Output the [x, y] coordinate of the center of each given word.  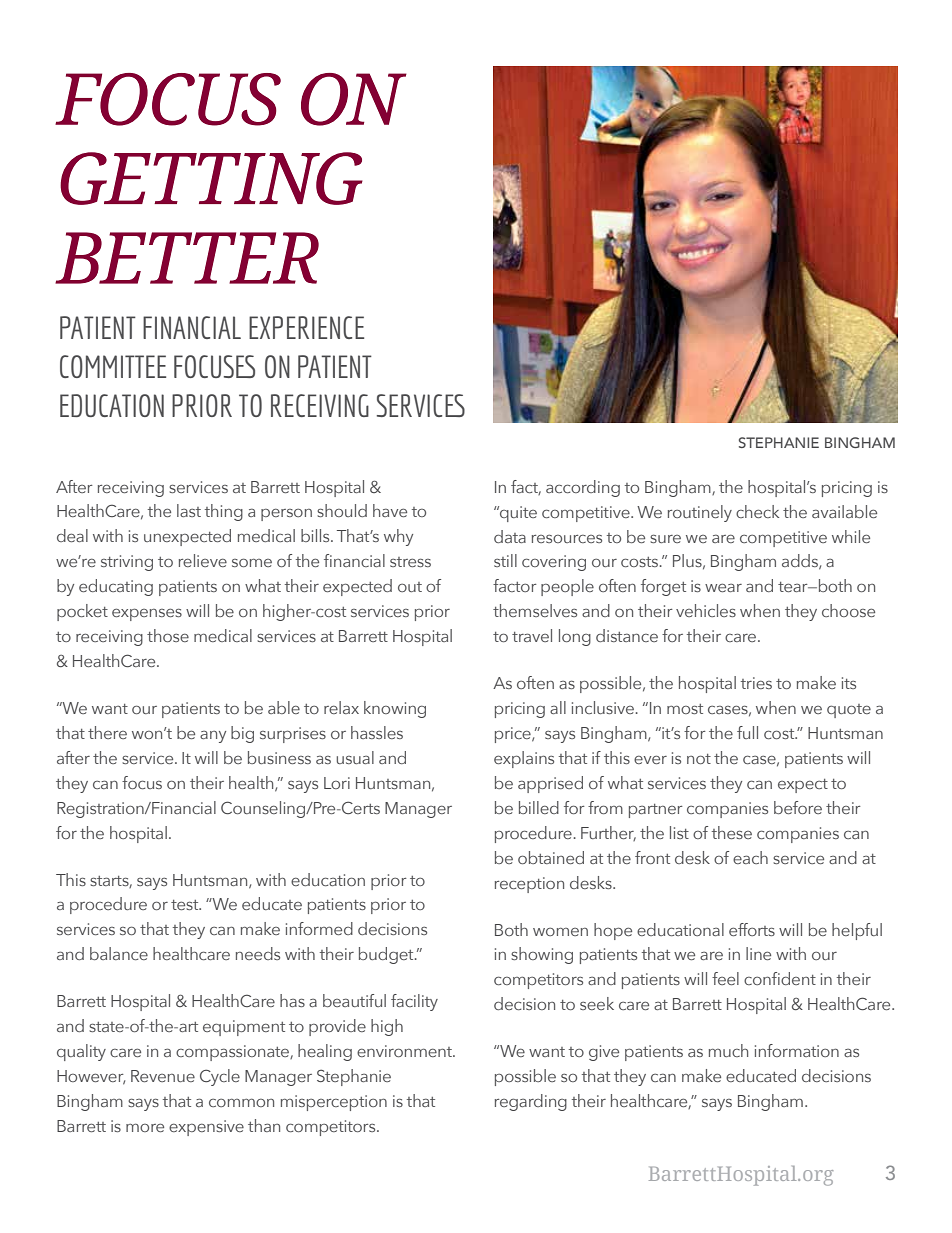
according [583, 488]
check [757, 511]
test [186, 905]
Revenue [163, 1076]
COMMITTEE [113, 366]
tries [756, 683]
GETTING [211, 178]
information [797, 1050]
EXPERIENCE [306, 327]
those [168, 635]
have [390, 510]
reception [529, 885]
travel [532, 635]
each [750, 857]
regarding [531, 1102]
